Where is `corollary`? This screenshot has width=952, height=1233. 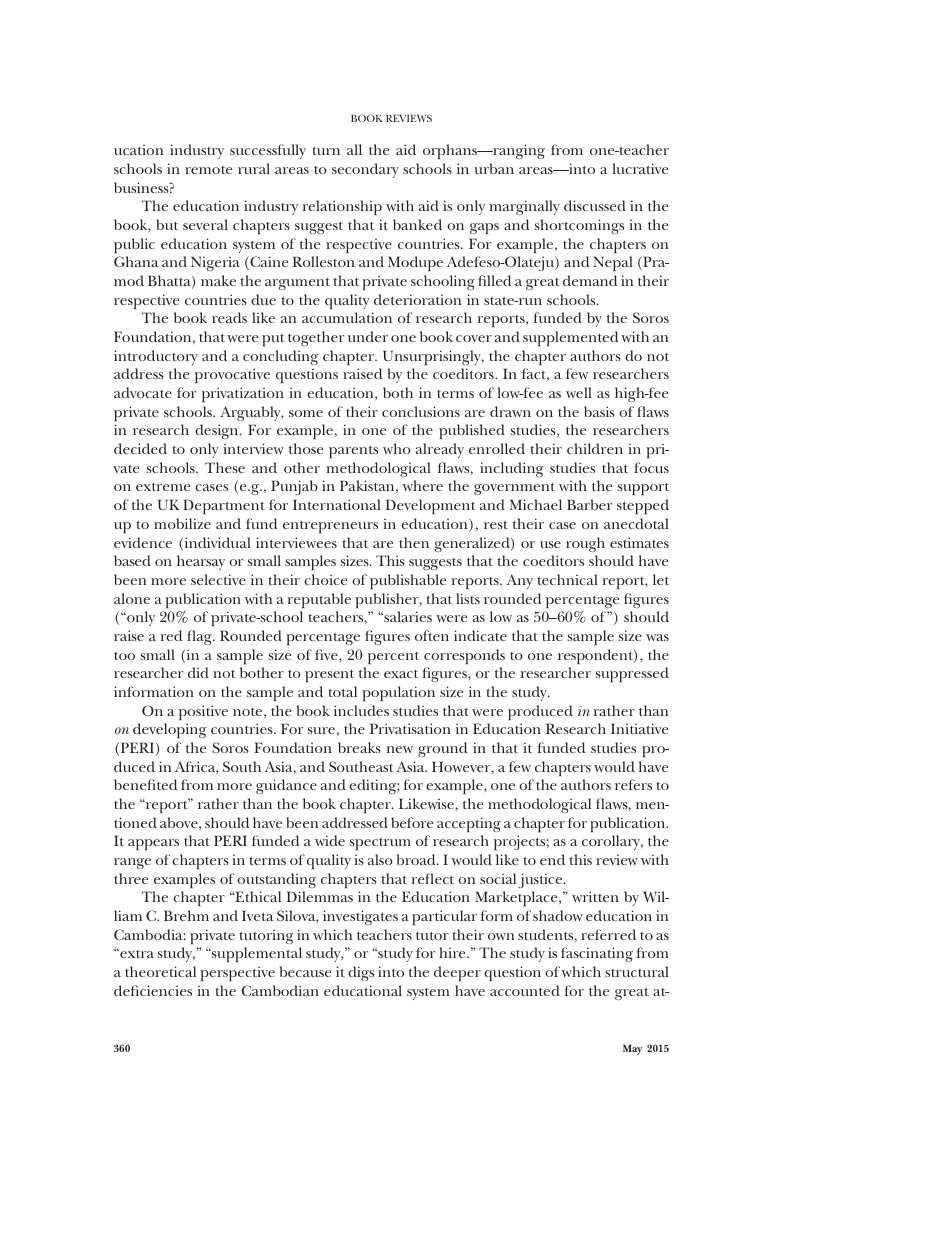
corollary is located at coordinates (612, 842).
